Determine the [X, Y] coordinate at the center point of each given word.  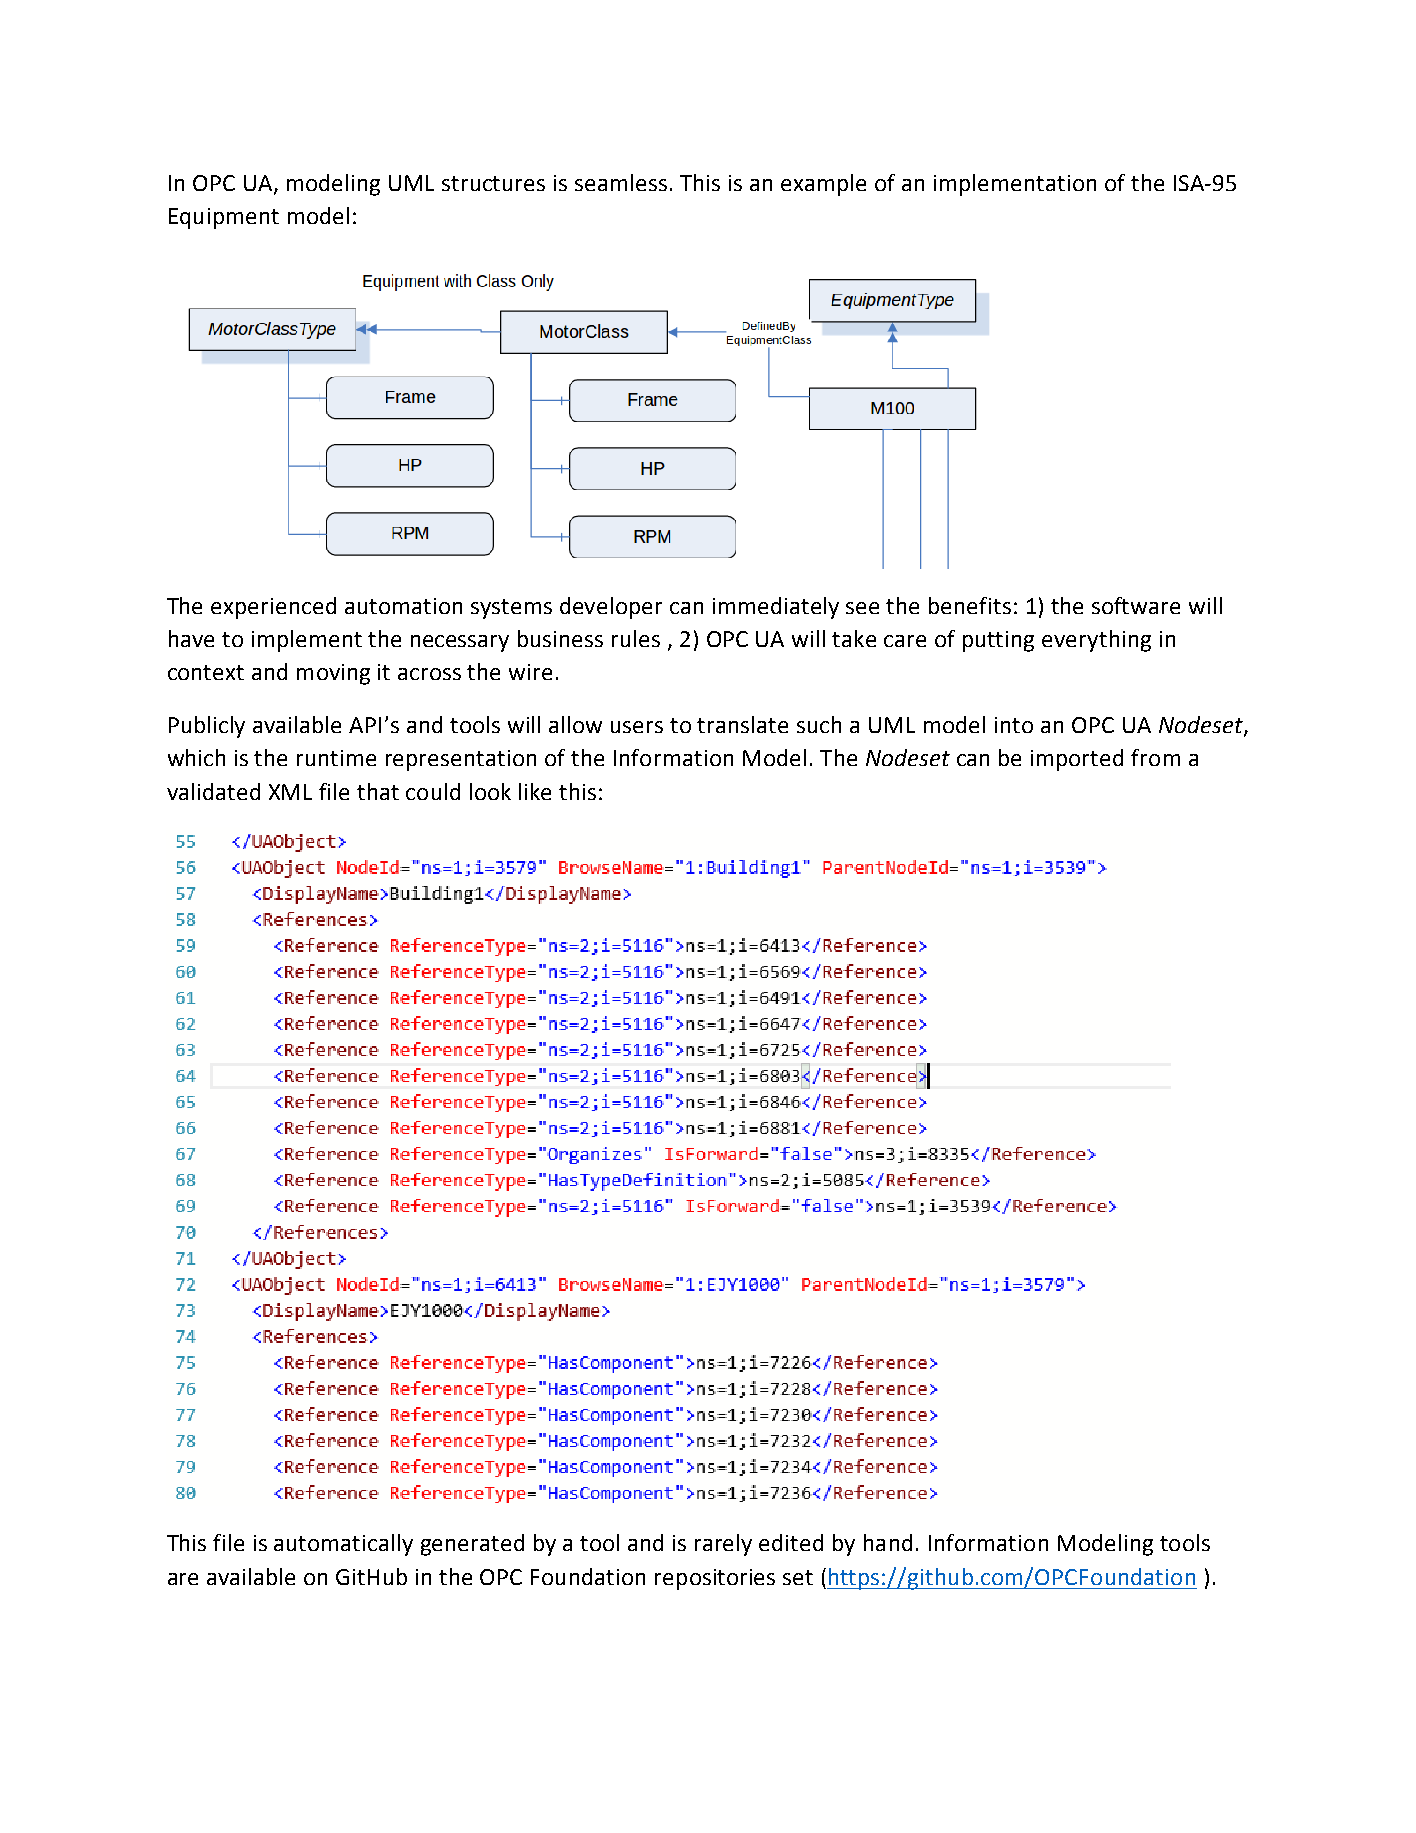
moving [333, 674]
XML [290, 792]
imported [1077, 760]
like [535, 791]
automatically [343, 1545]
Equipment [224, 218]
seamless [621, 182]
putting [998, 641]
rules [636, 638]
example [823, 185]
